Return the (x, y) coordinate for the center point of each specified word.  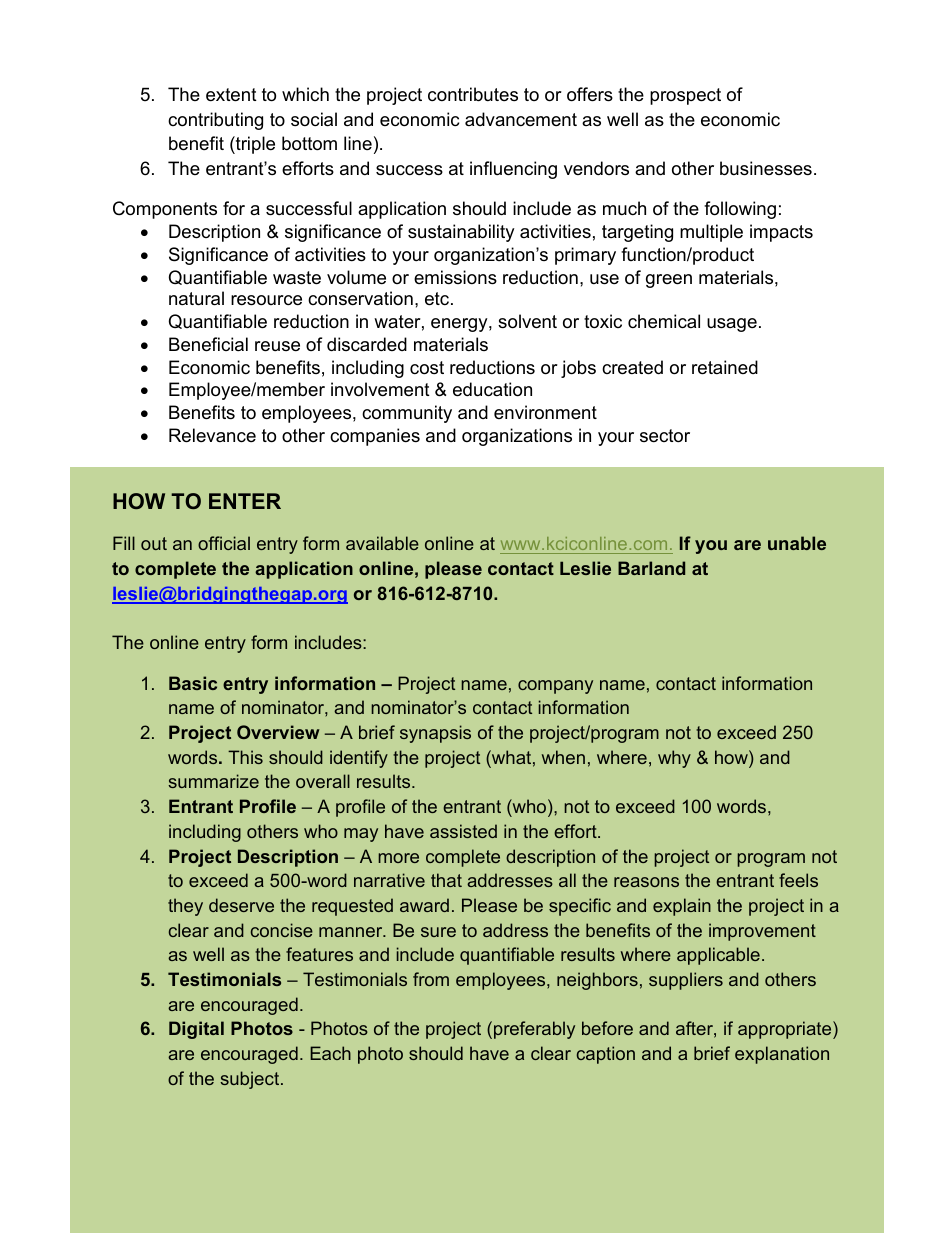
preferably (534, 1030)
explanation (782, 1055)
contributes (473, 94)
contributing (215, 121)
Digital (196, 1030)
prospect (685, 96)
